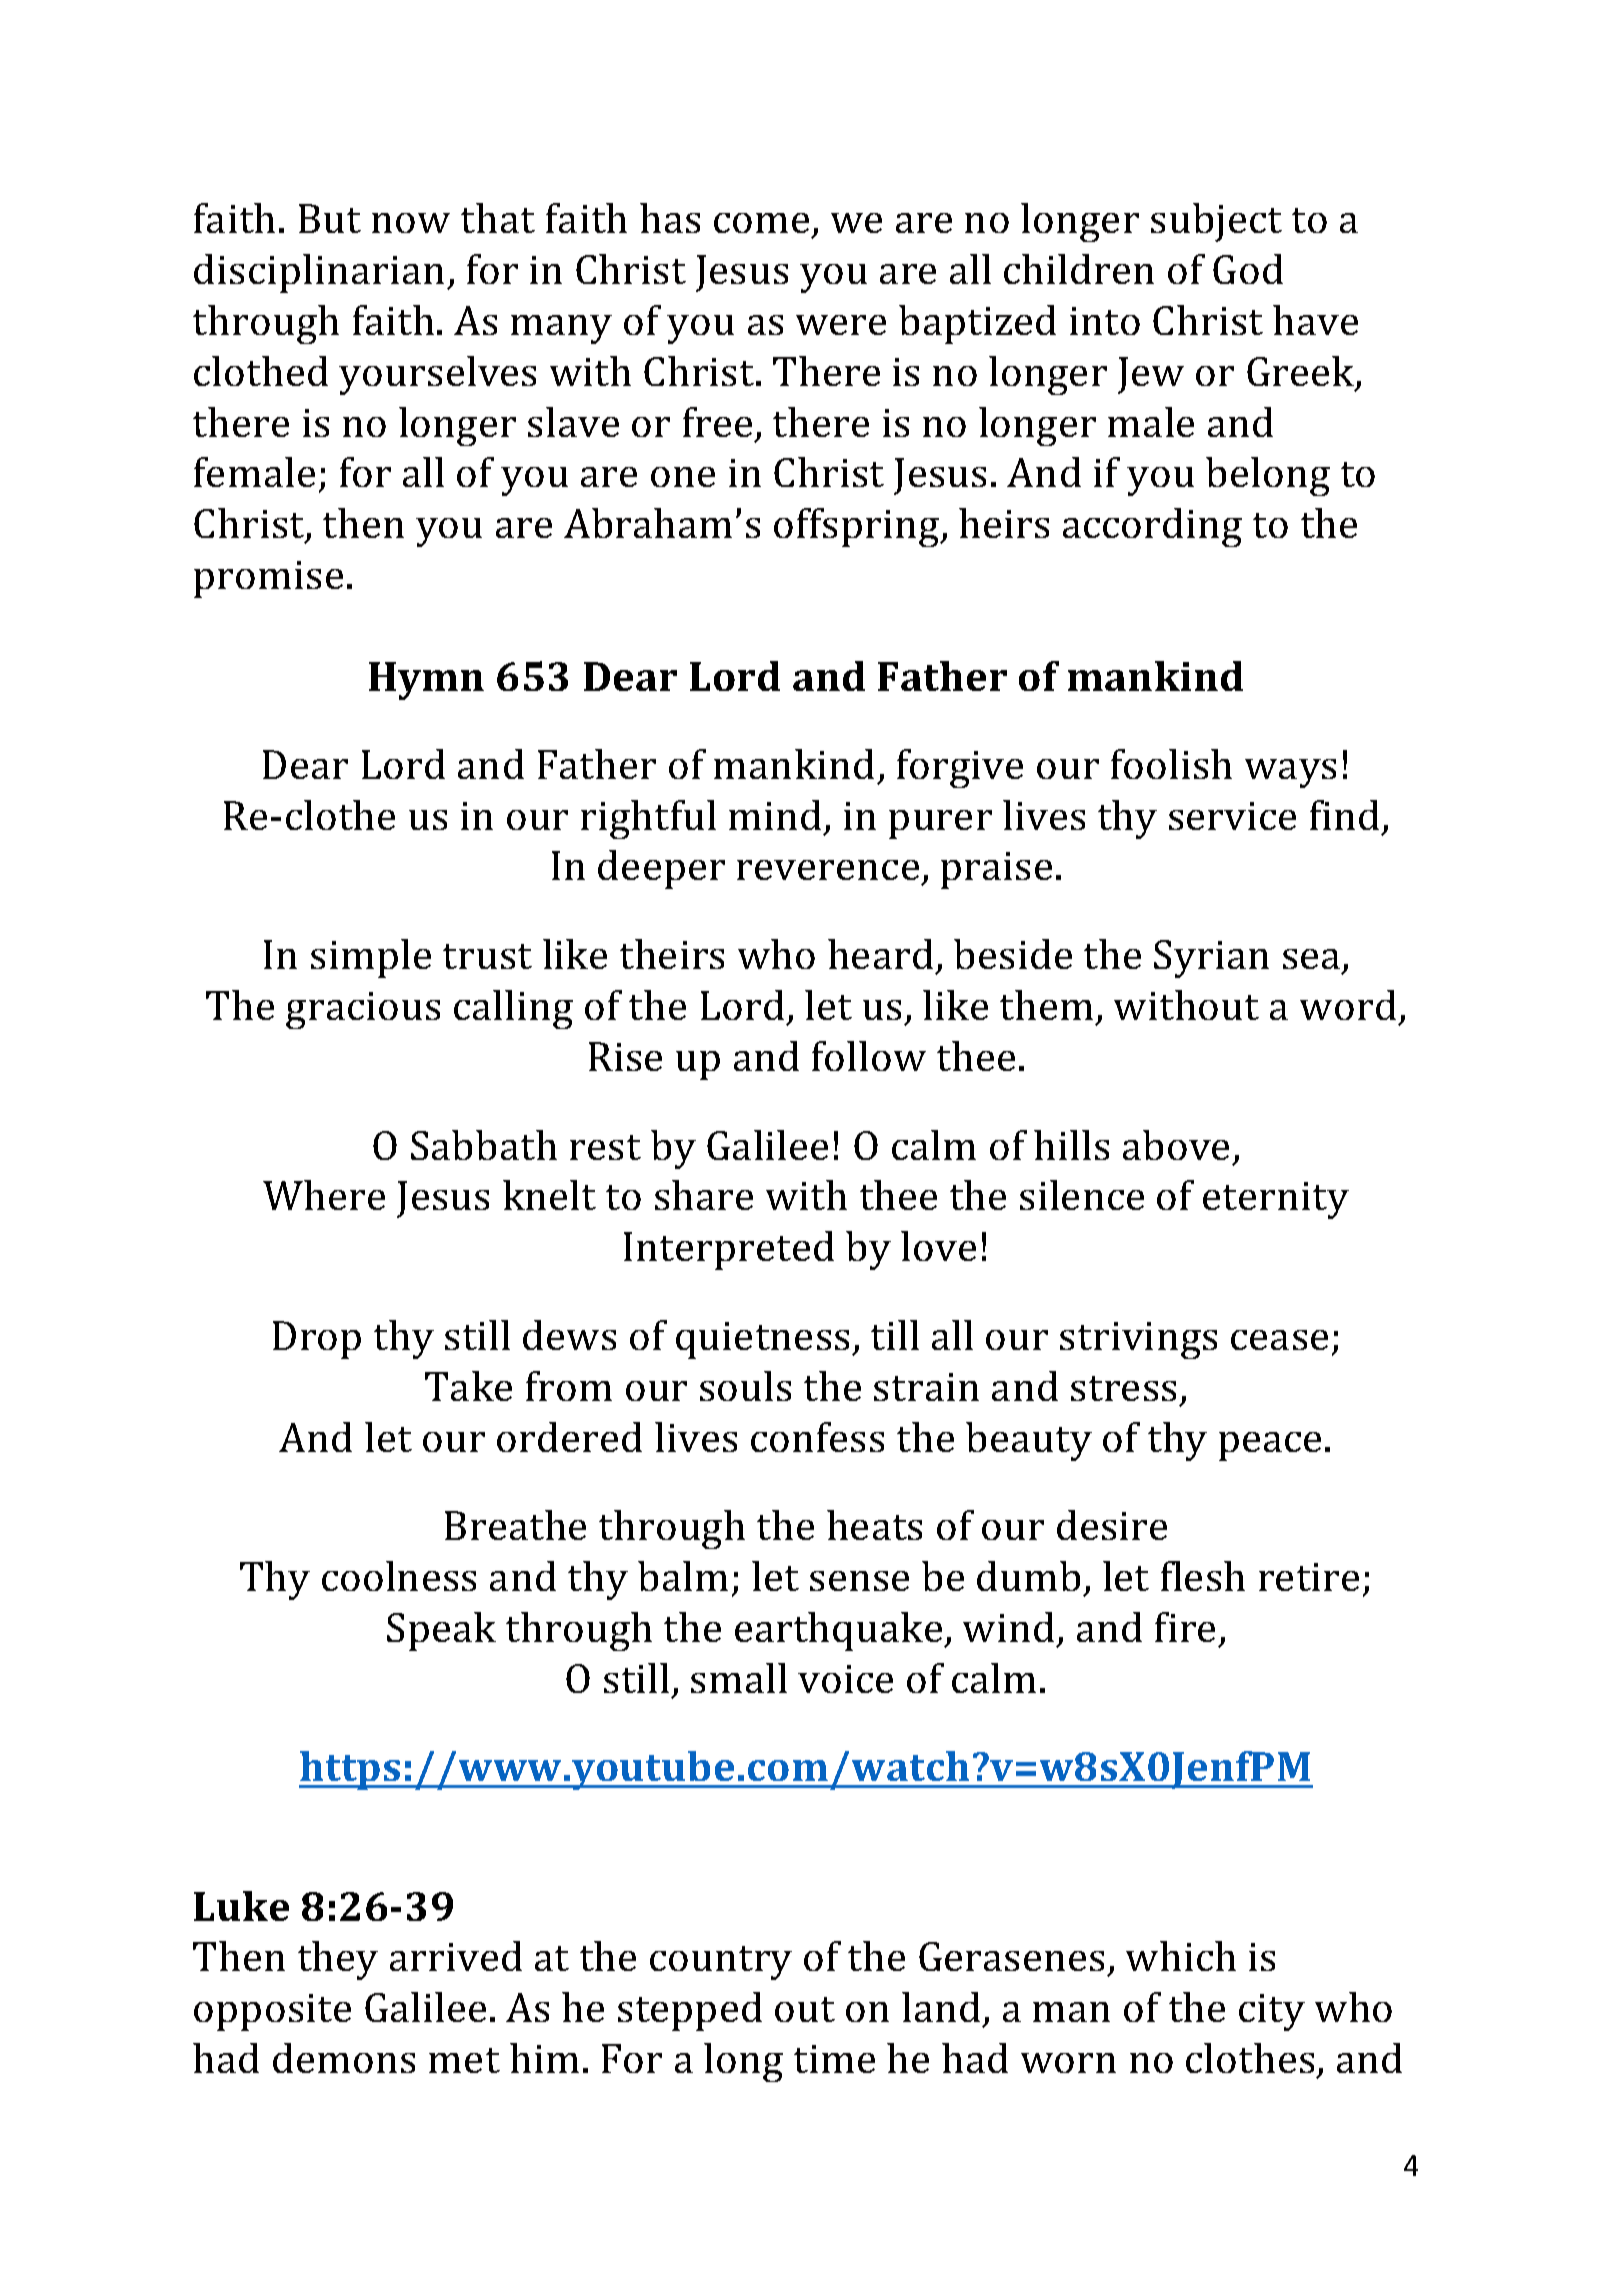 Image resolution: width=1611 pixels, height=2279 pixels. I want to click on disciplinarian, so click(321, 273).
